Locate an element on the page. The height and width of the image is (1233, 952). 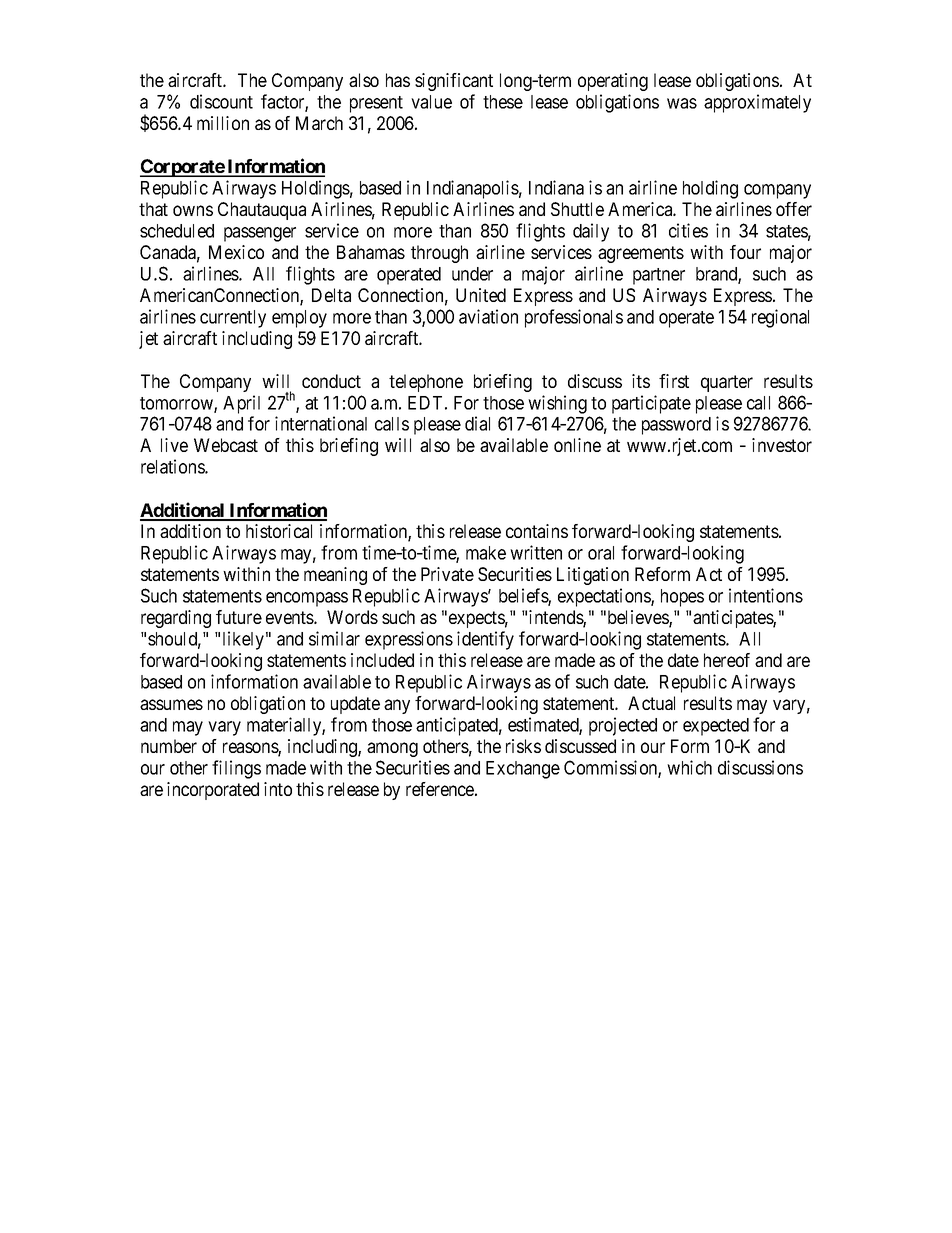
Exchange is located at coordinates (523, 770).
